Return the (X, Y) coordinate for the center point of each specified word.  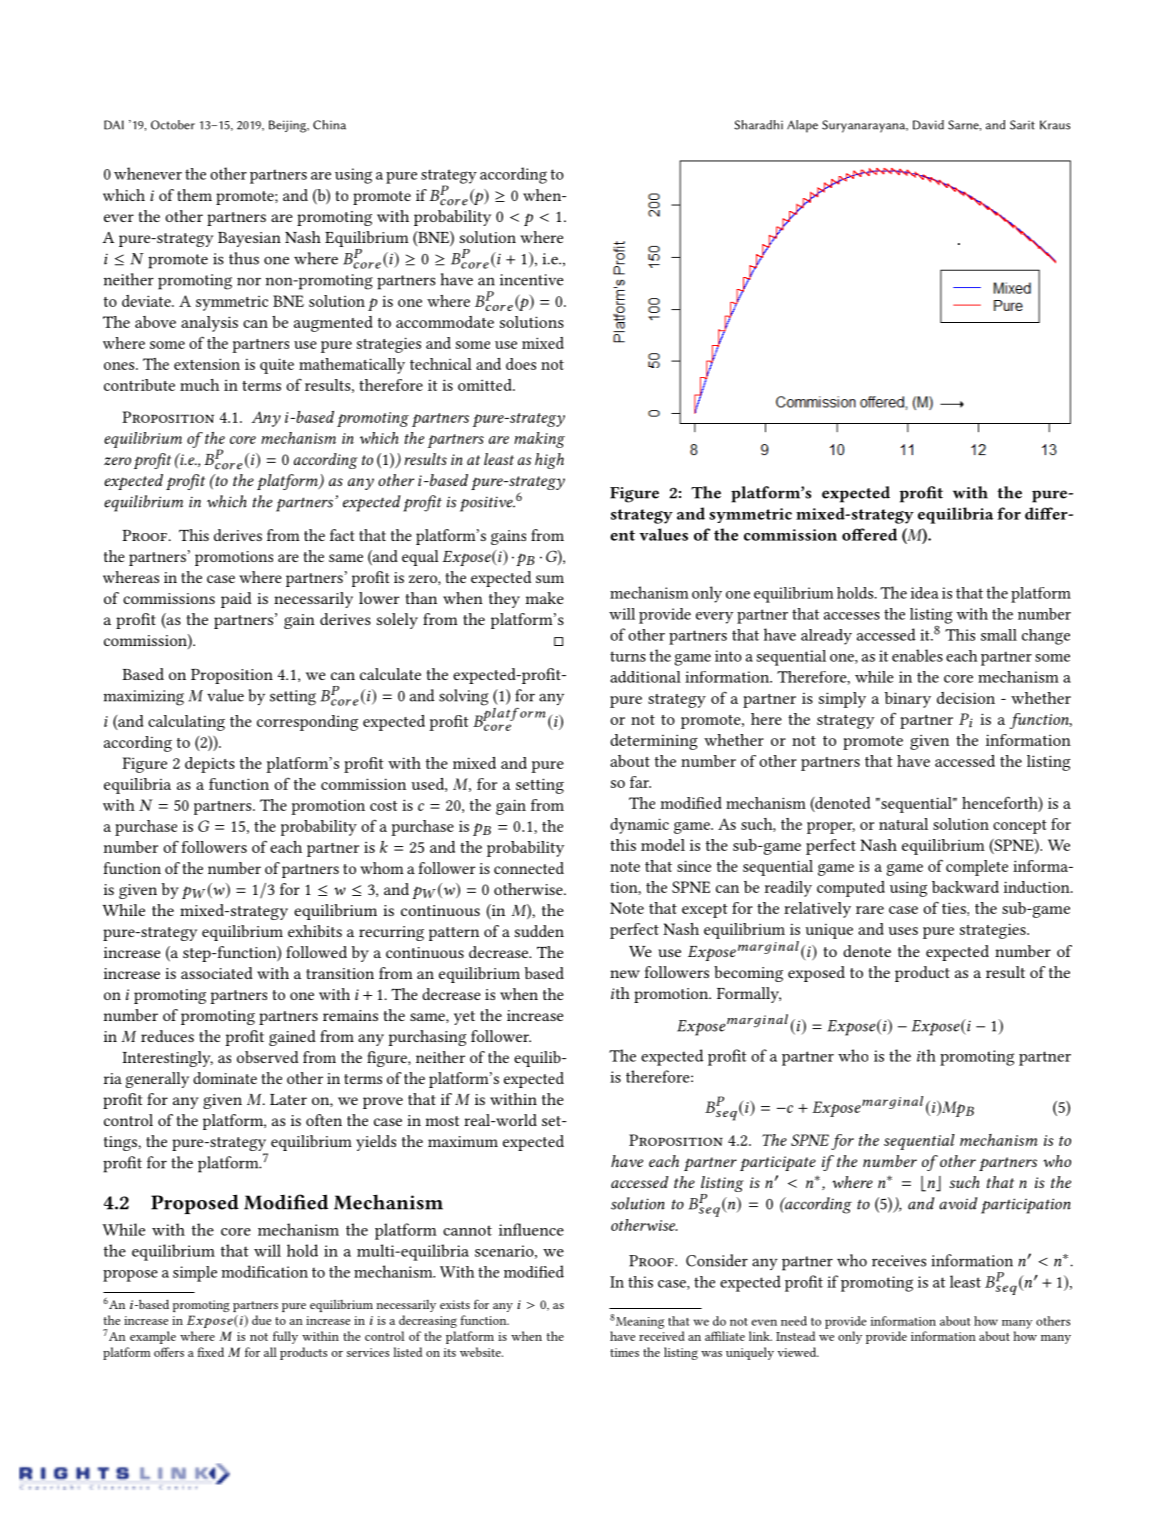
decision (966, 698)
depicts (210, 765)
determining (654, 742)
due (261, 1320)
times (624, 1352)
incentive (531, 280)
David (928, 125)
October (173, 125)
